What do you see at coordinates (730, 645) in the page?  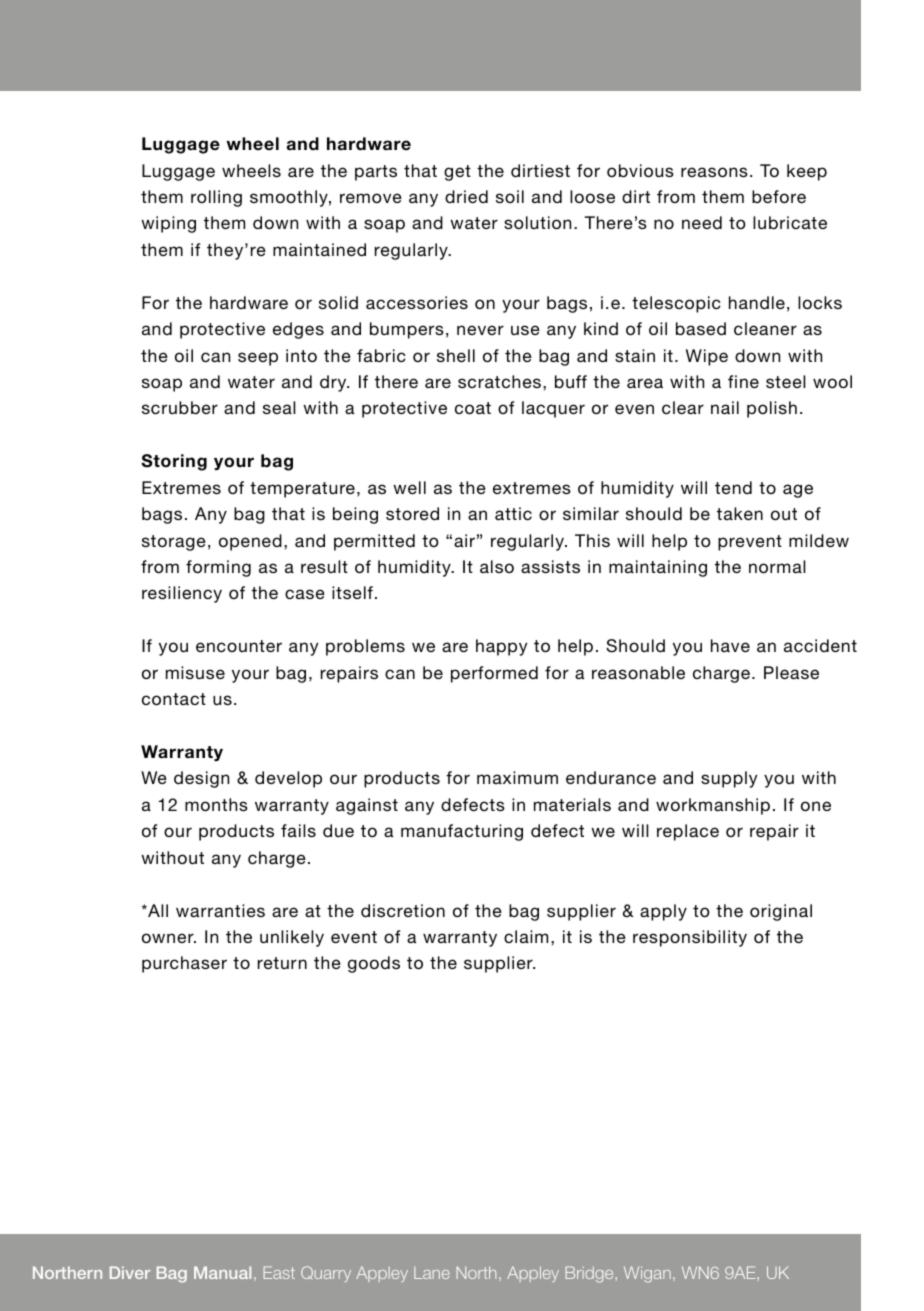 I see `have` at bounding box center [730, 645].
